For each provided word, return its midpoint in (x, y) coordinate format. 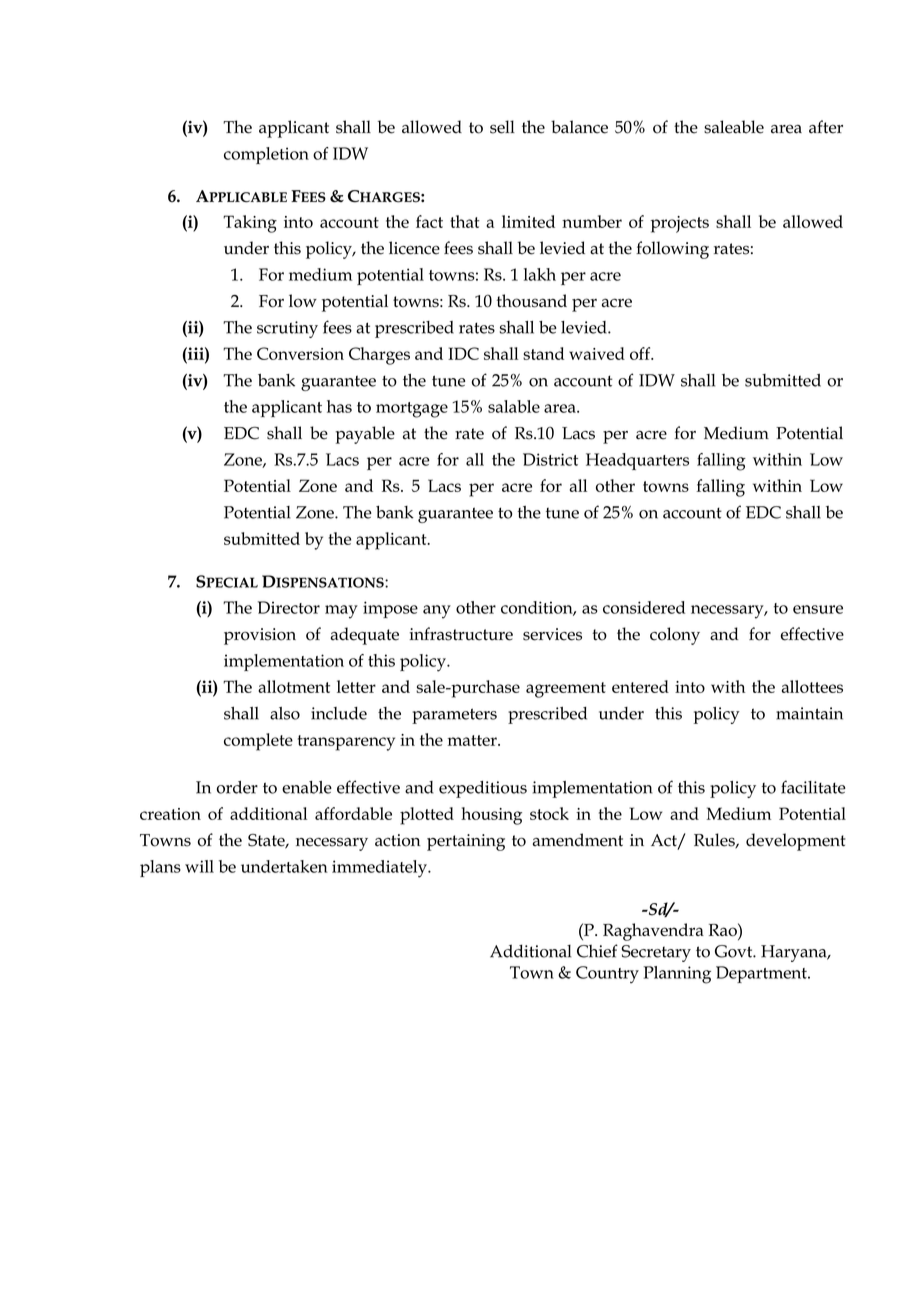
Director (289, 607)
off (641, 353)
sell (502, 127)
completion (266, 155)
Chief (597, 951)
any (437, 612)
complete (258, 742)
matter (473, 740)
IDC (463, 353)
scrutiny (287, 329)
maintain (809, 713)
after (826, 127)
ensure (818, 609)
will (199, 866)
